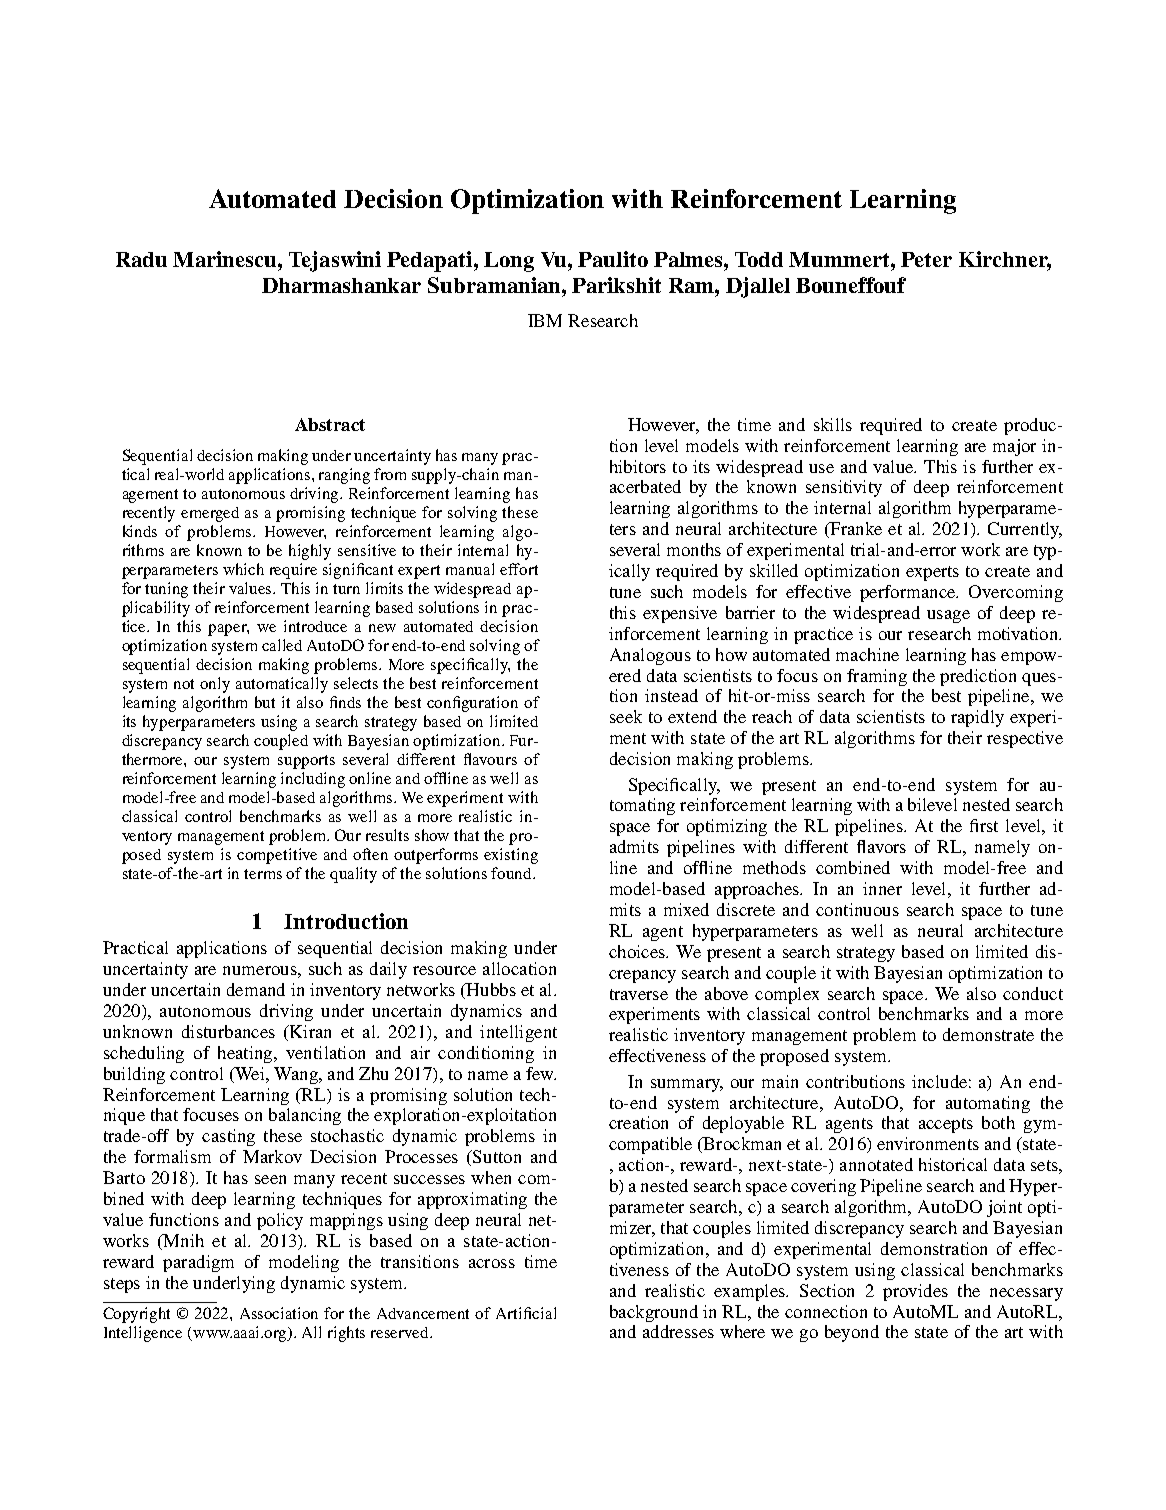 Image resolution: width=1166 pixels, height=1510 pixels. Describe the element at coordinates (526, 1313) in the document. I see `Artificial` at that location.
